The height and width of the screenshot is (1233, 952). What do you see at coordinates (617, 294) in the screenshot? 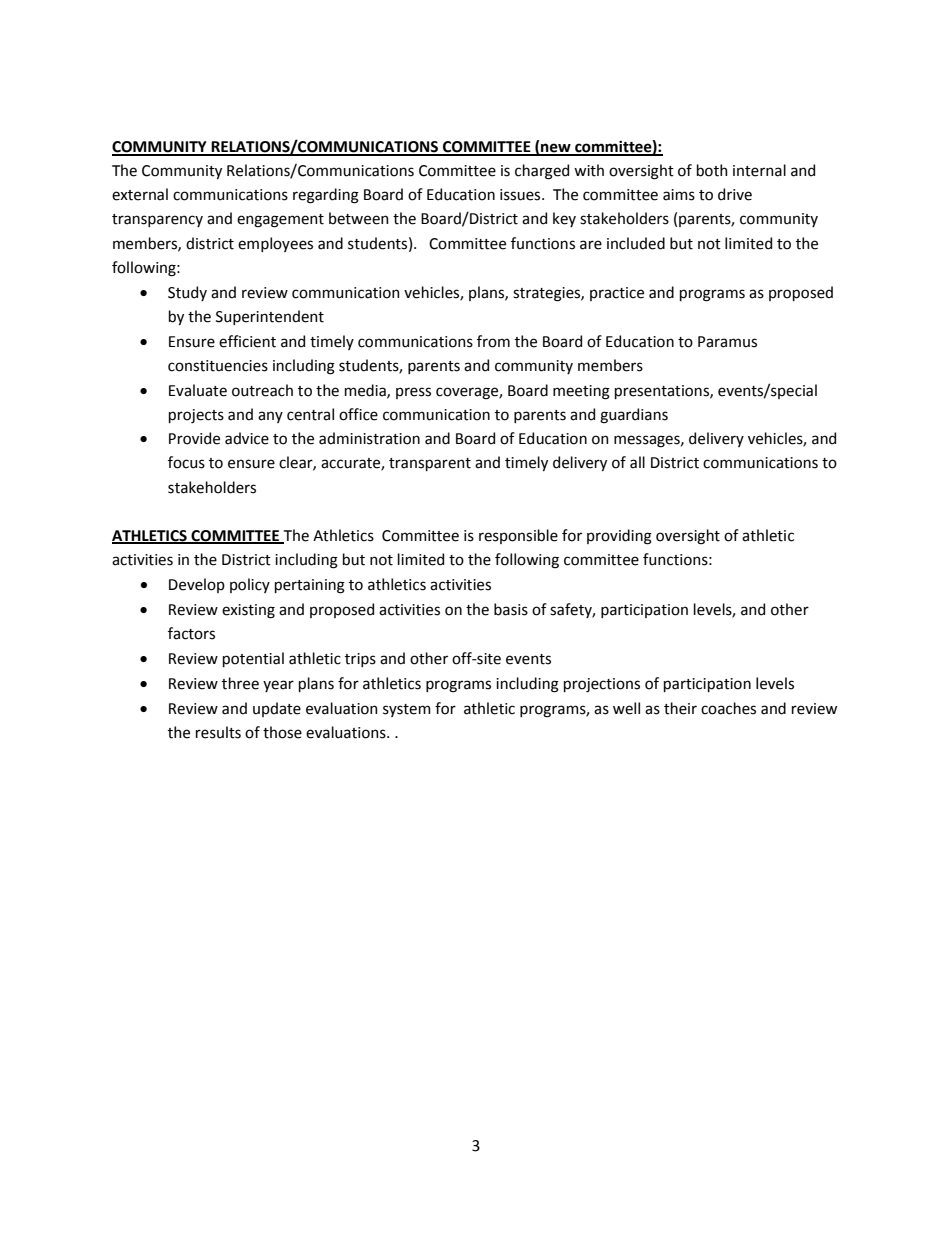
I see `practice` at bounding box center [617, 294].
